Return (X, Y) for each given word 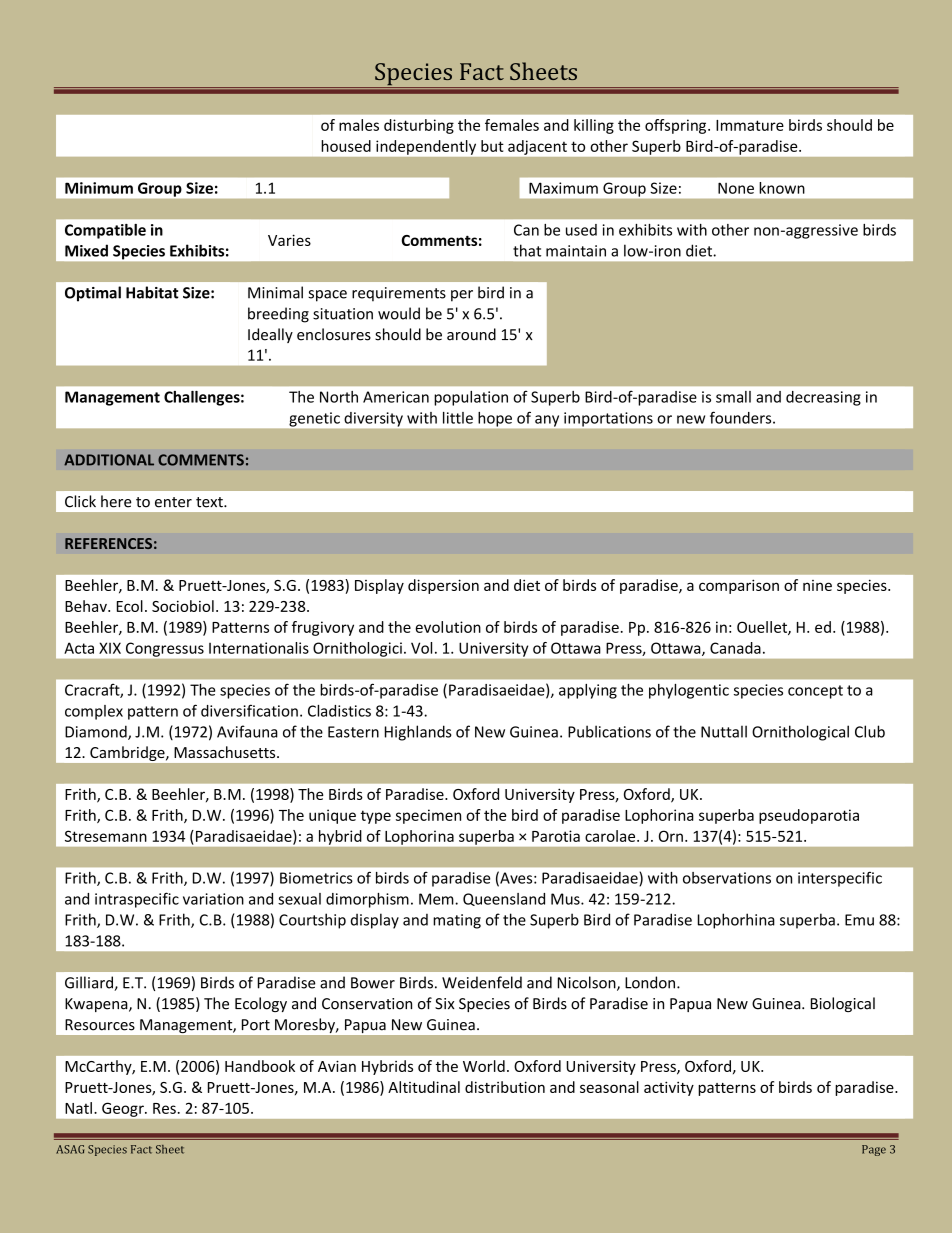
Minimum (99, 188)
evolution (448, 627)
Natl (78, 1108)
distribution (505, 1087)
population (471, 398)
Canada (735, 648)
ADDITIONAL (109, 460)
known (782, 188)
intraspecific (137, 900)
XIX (110, 648)
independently (426, 147)
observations (727, 878)
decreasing (823, 398)
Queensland (504, 899)
